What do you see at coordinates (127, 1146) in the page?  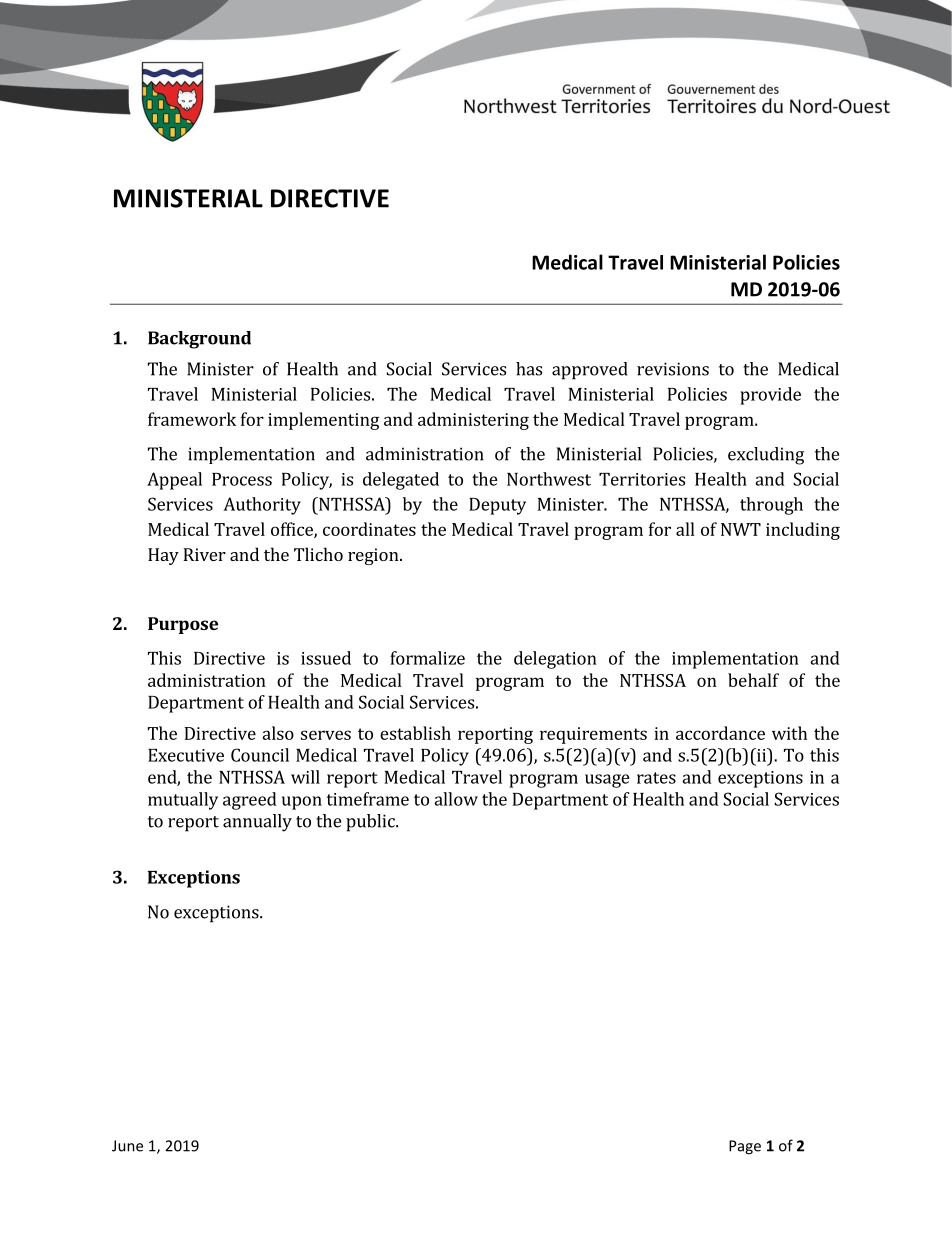 I see `June` at bounding box center [127, 1146].
